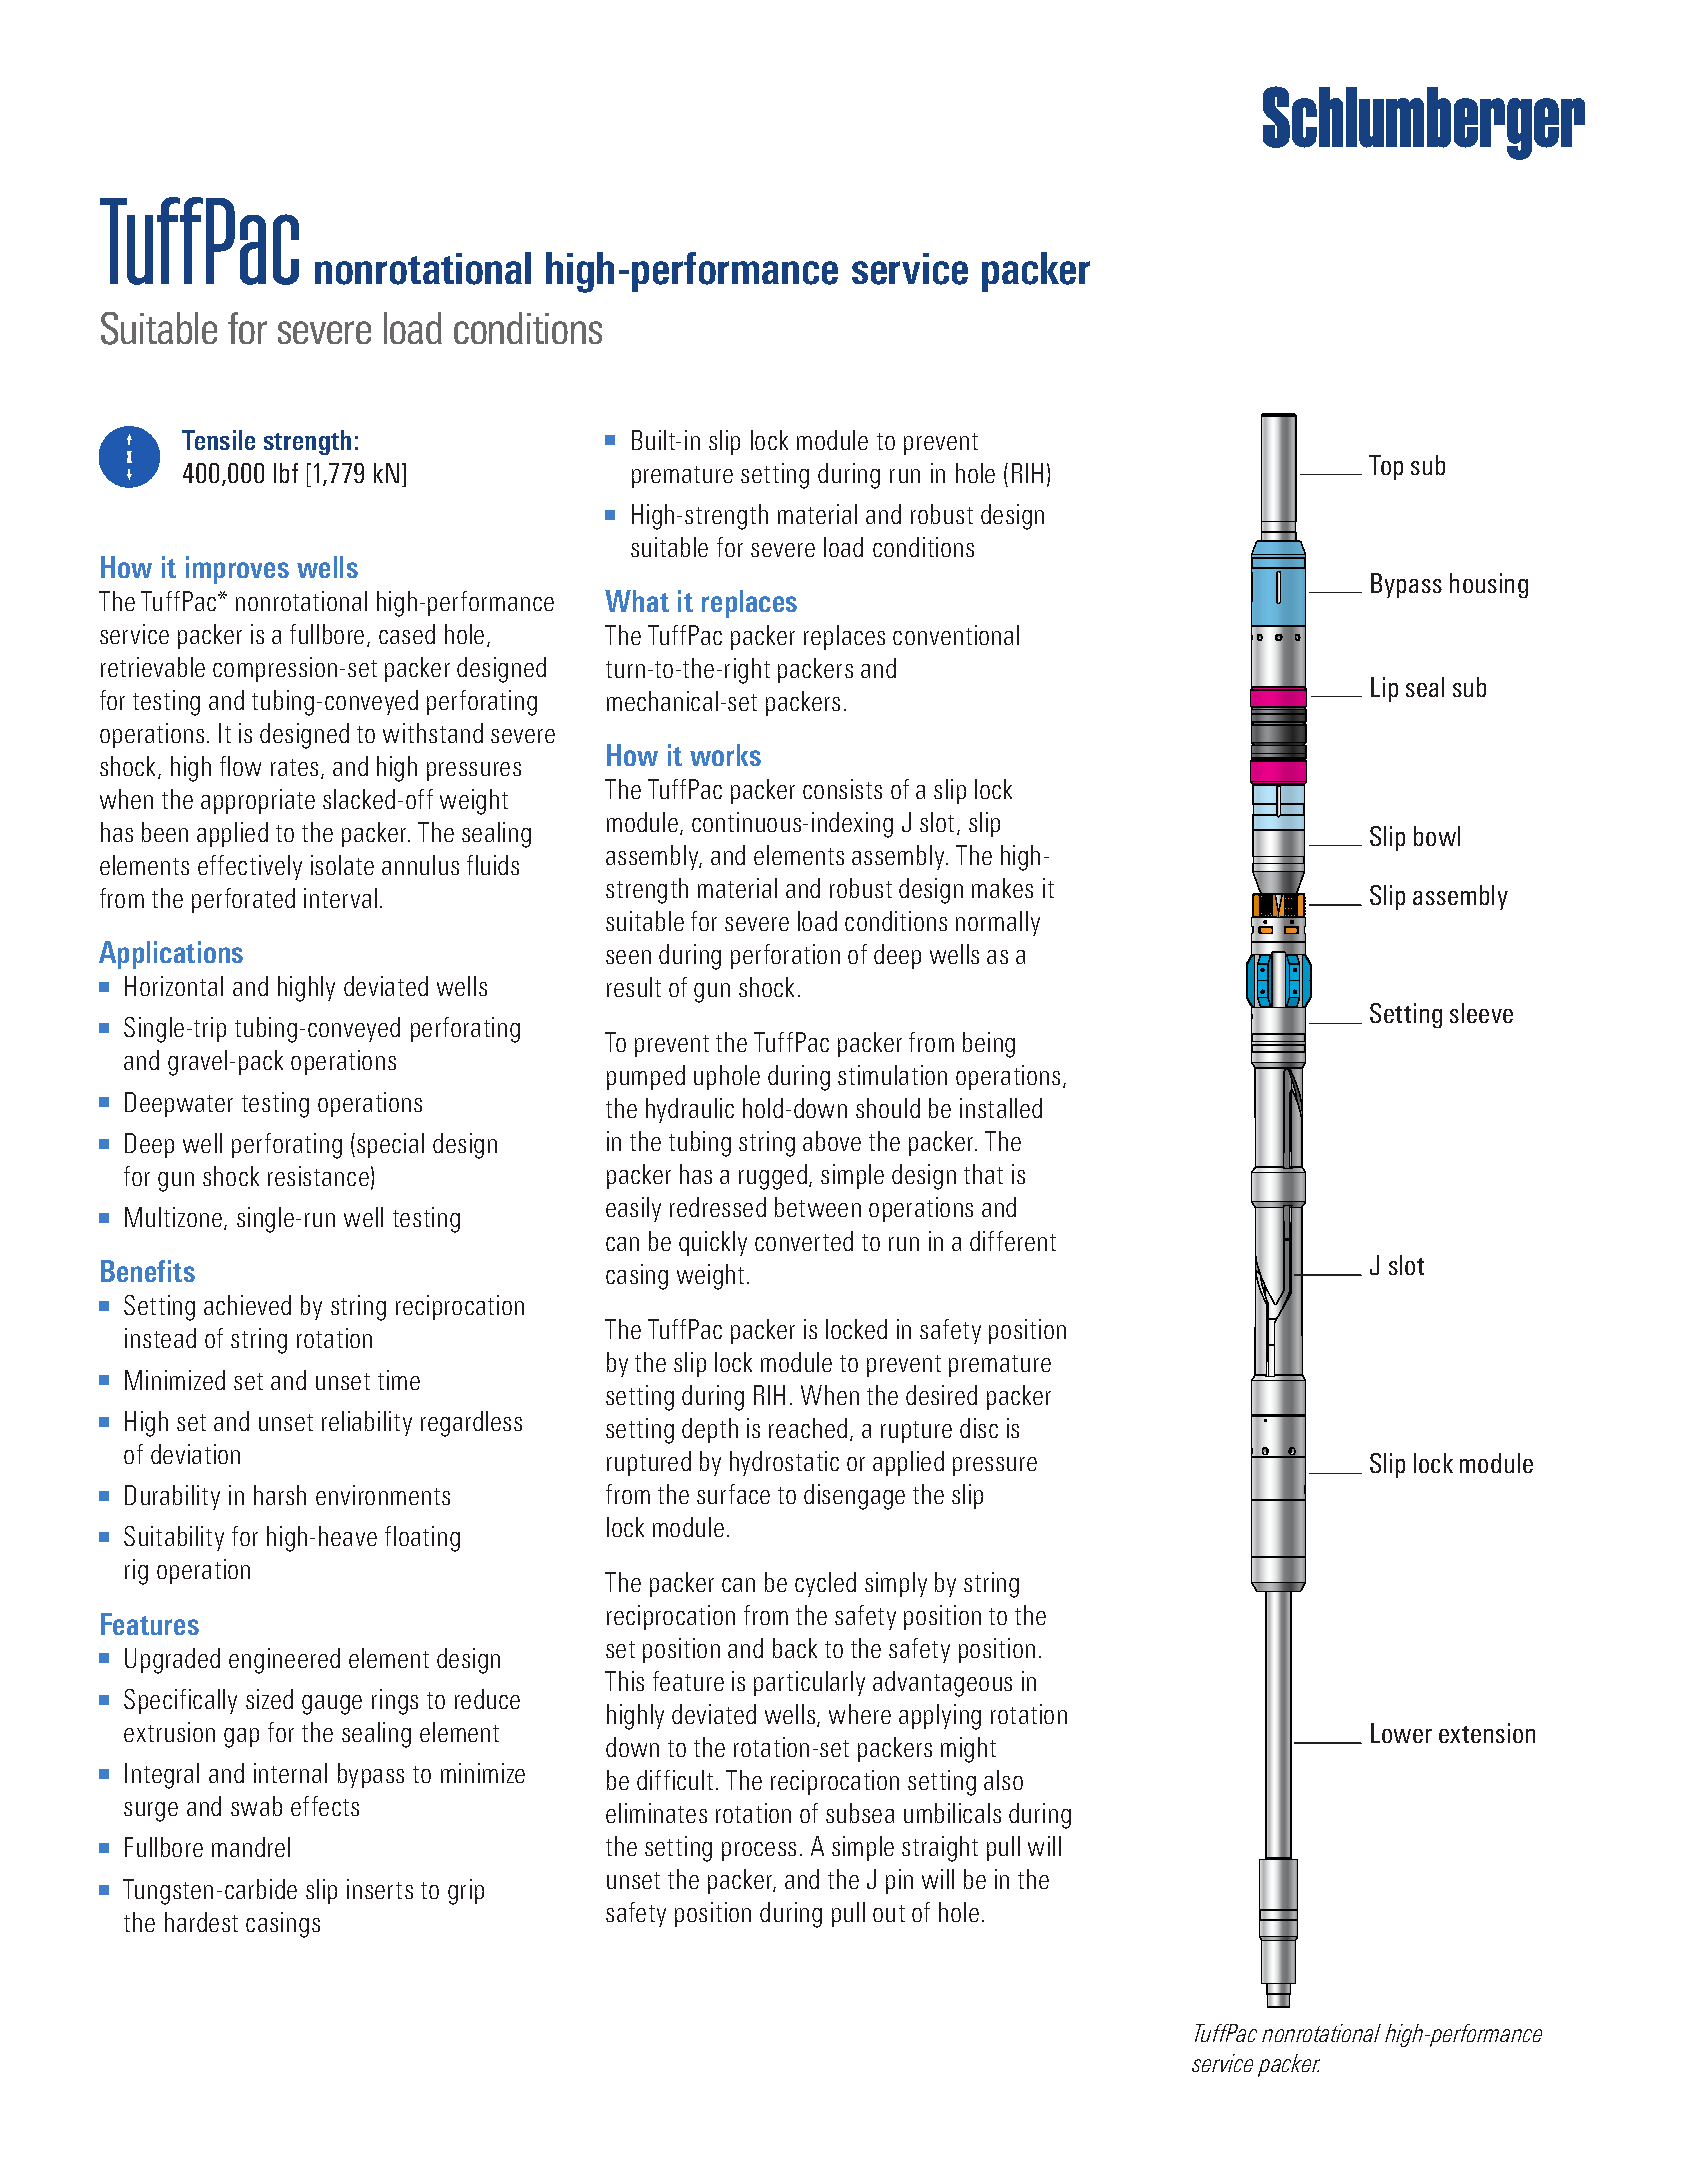 The width and height of the screenshot is (1684, 2180). What do you see at coordinates (1487, 1733) in the screenshot?
I see `extension` at bounding box center [1487, 1733].
